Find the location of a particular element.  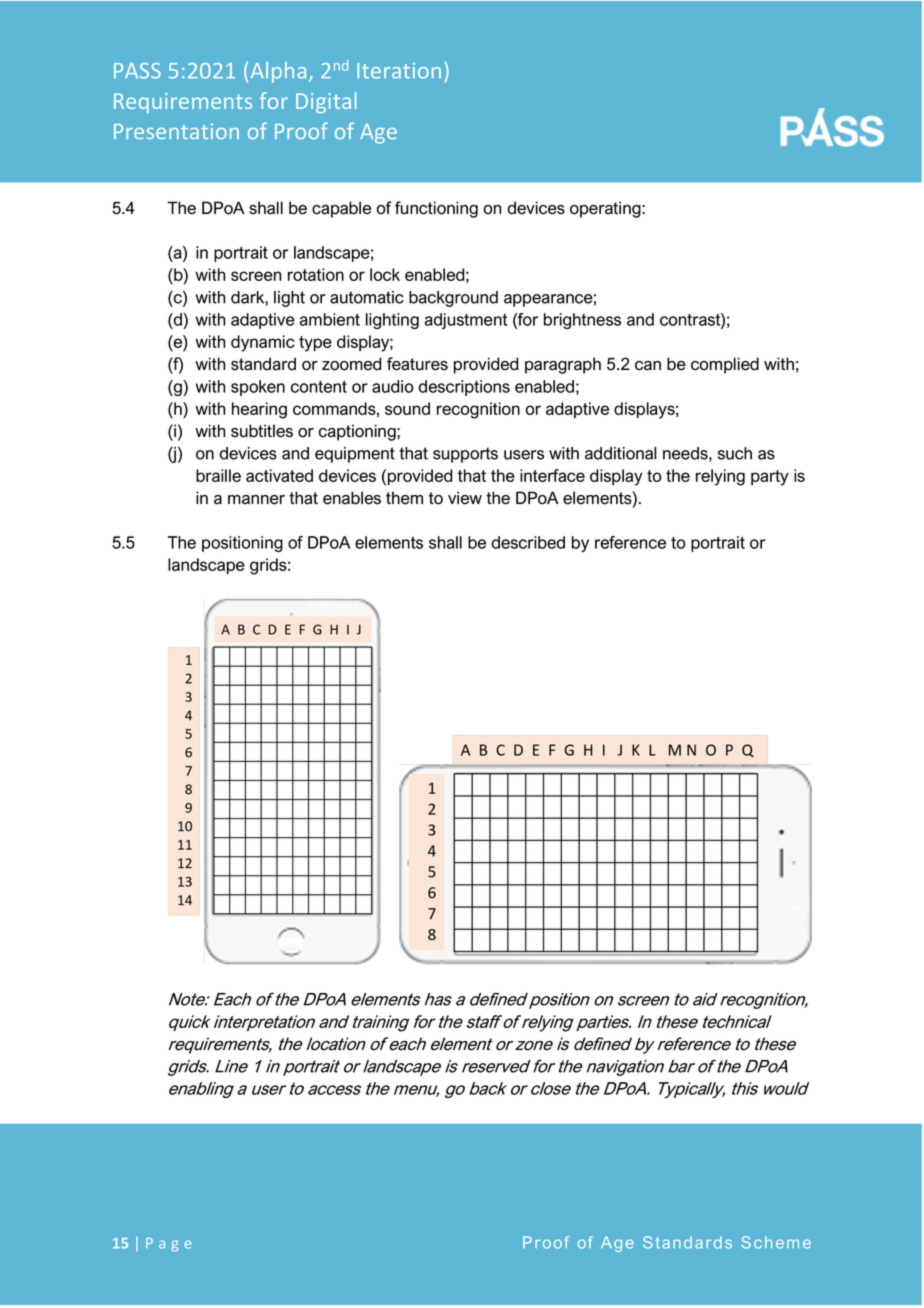

dynamic is located at coordinates (263, 343).
